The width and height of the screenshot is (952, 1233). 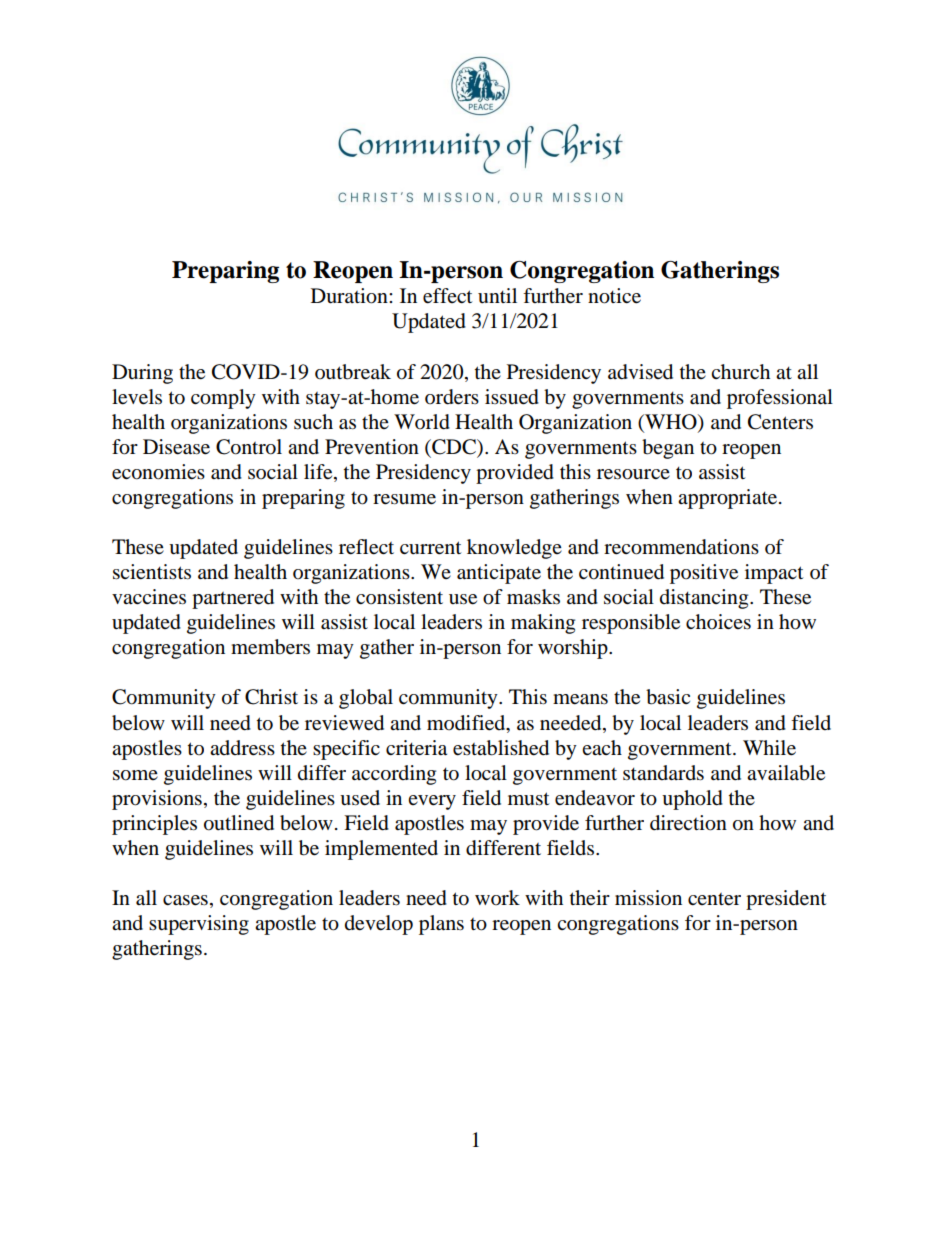 What do you see at coordinates (270, 647) in the screenshot?
I see `members` at bounding box center [270, 647].
